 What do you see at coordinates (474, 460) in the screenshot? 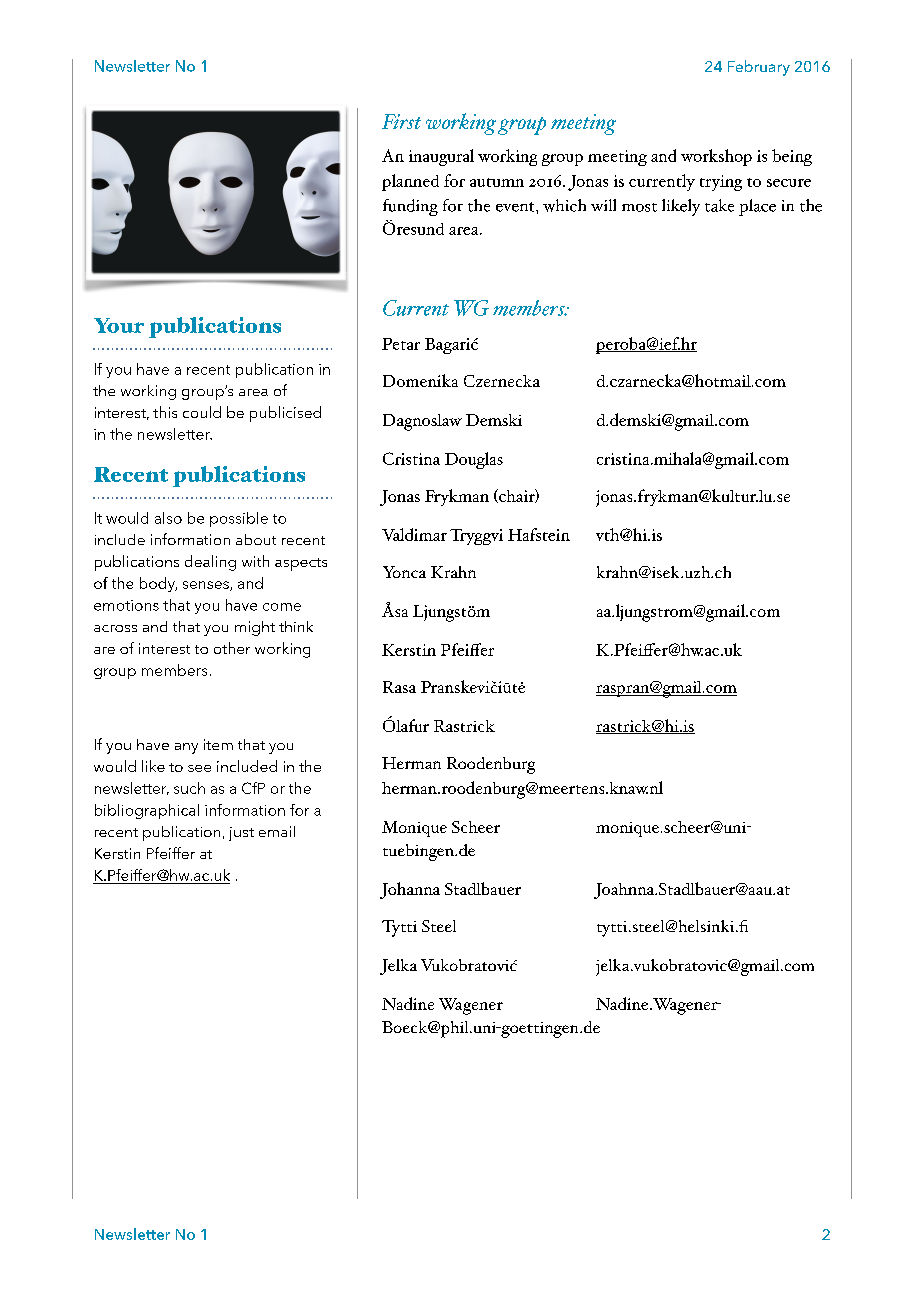
I see `Douglas` at bounding box center [474, 460].
